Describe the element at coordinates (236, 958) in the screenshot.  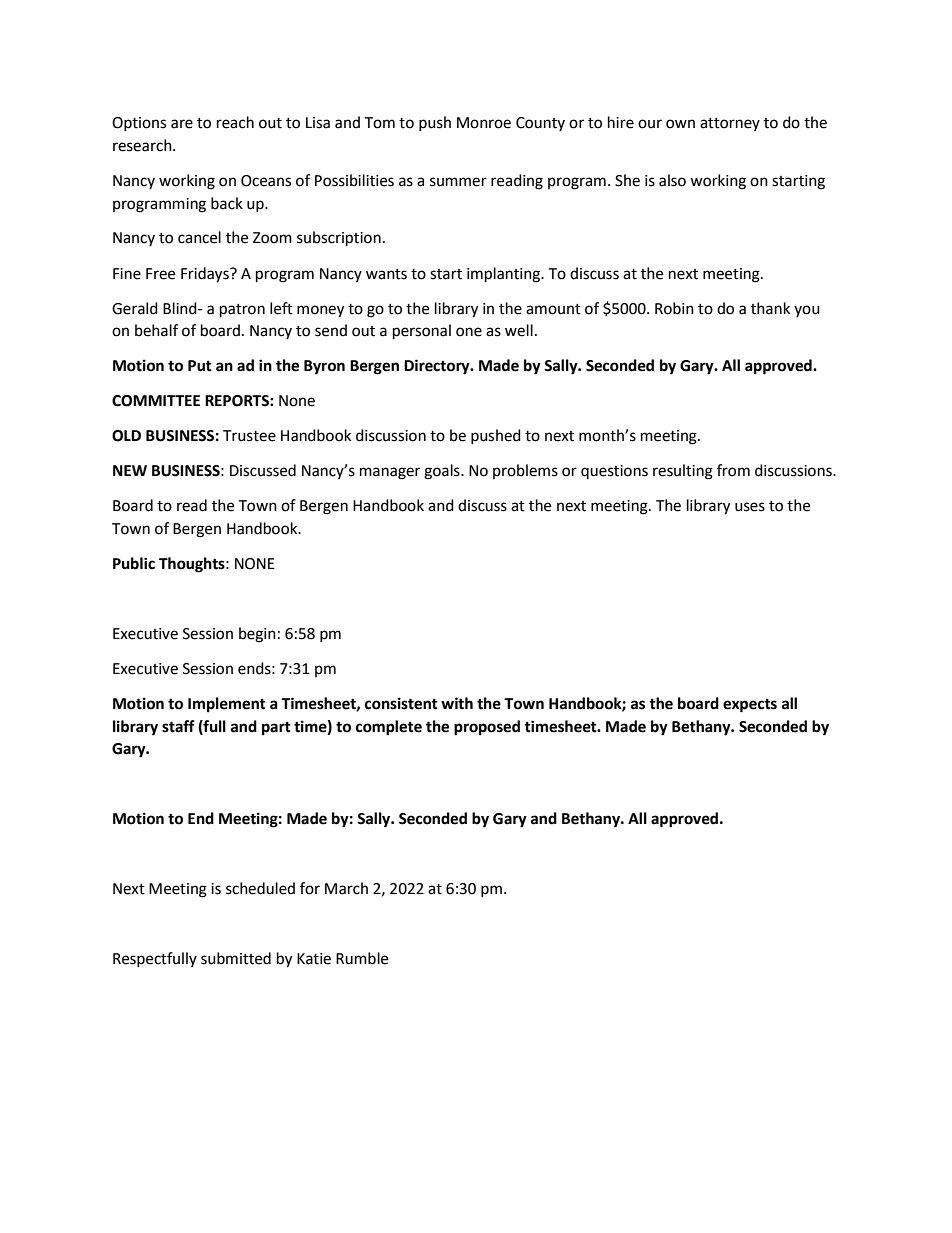
I see `submitted` at that location.
